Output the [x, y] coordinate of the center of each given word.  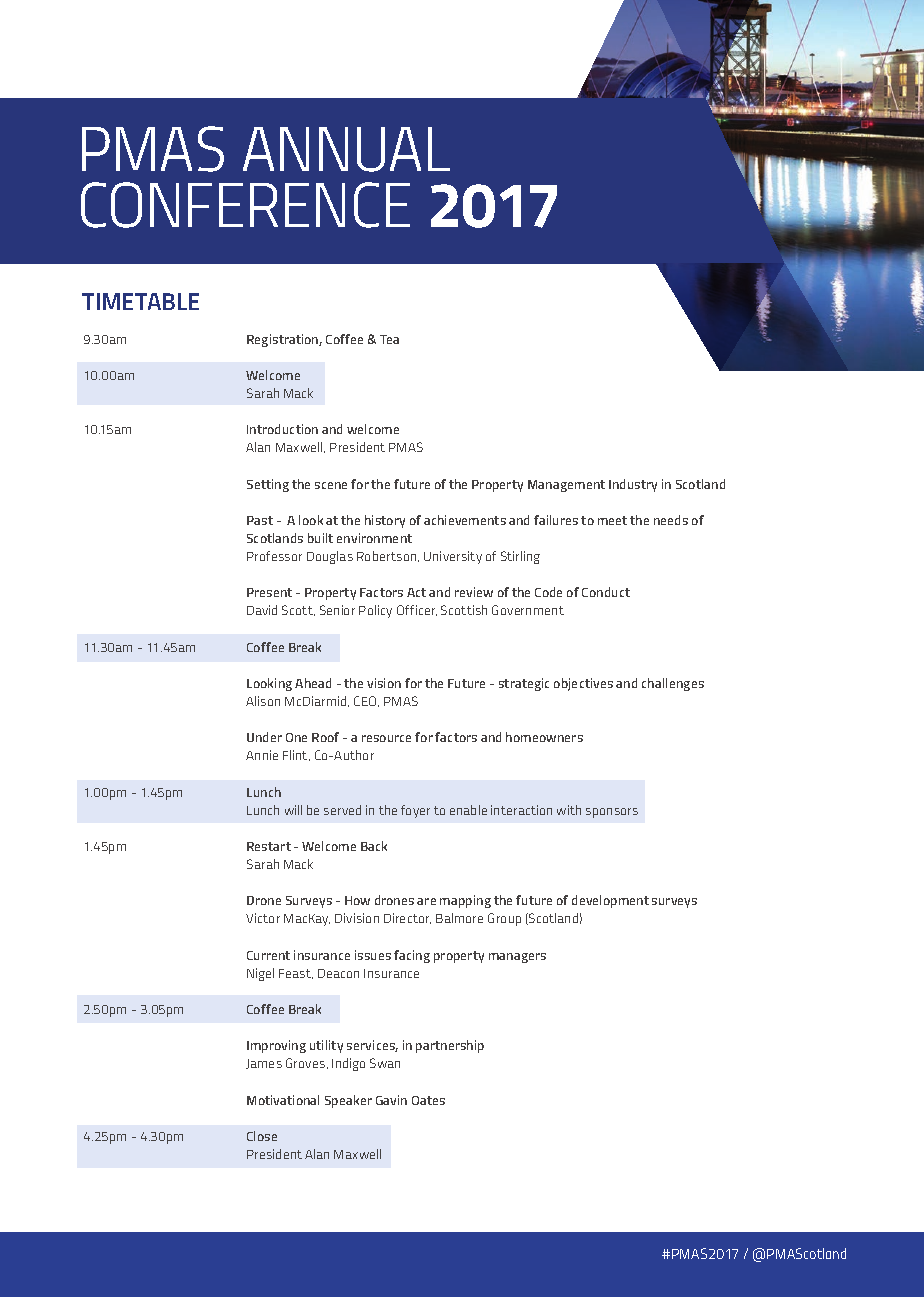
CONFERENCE [245, 205]
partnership [450, 1046]
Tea [389, 339]
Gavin [391, 1100]
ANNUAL [346, 149]
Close [262, 1136]
